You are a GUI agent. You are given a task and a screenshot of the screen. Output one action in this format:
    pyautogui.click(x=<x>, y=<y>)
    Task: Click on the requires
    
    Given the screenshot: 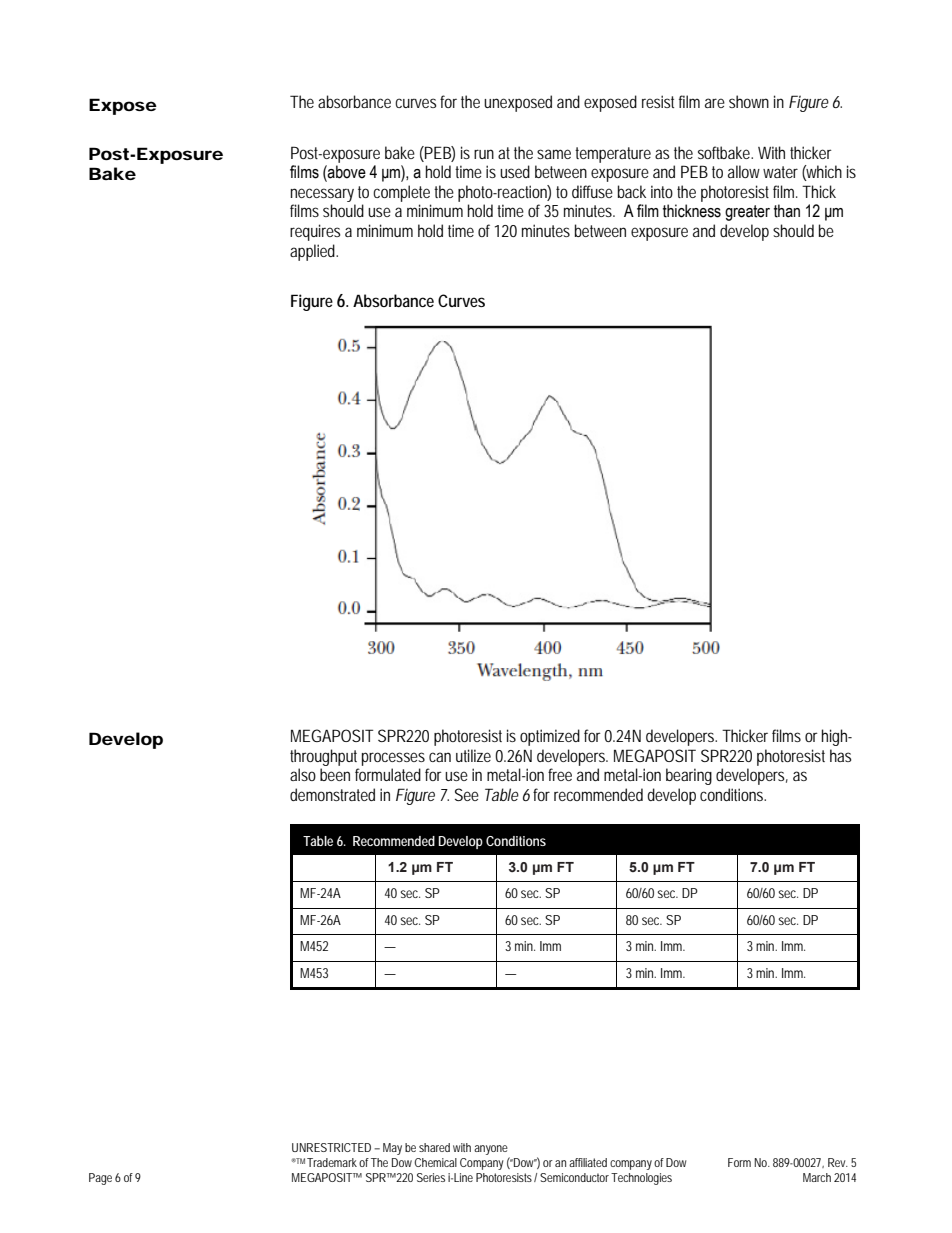 What is the action you would take?
    pyautogui.click(x=315, y=232)
